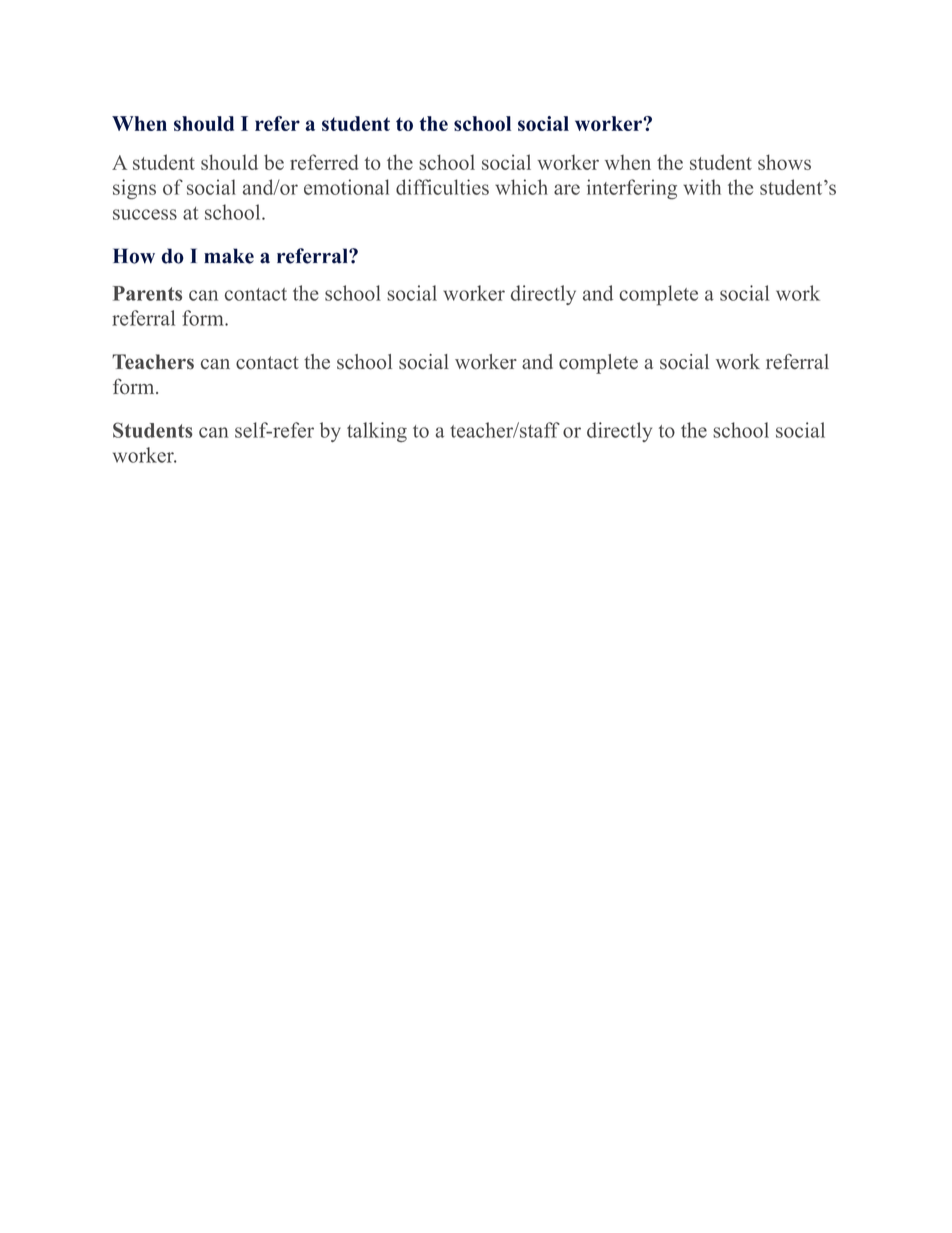 This screenshot has width=952, height=1233. Describe the element at coordinates (229, 256) in the screenshot. I see `make` at that location.
